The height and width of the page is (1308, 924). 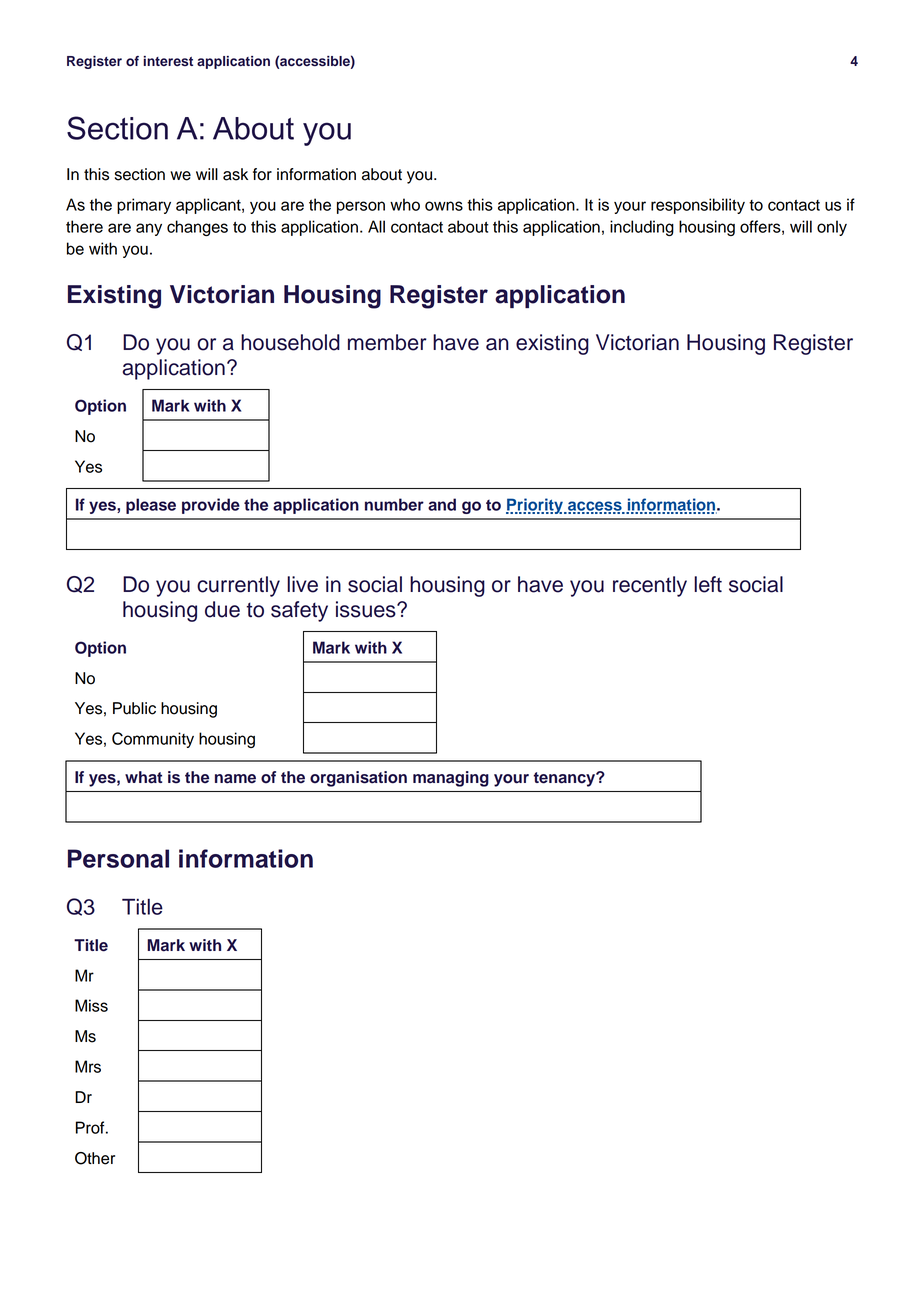 What do you see at coordinates (168, 61) in the page?
I see `interest` at bounding box center [168, 61].
